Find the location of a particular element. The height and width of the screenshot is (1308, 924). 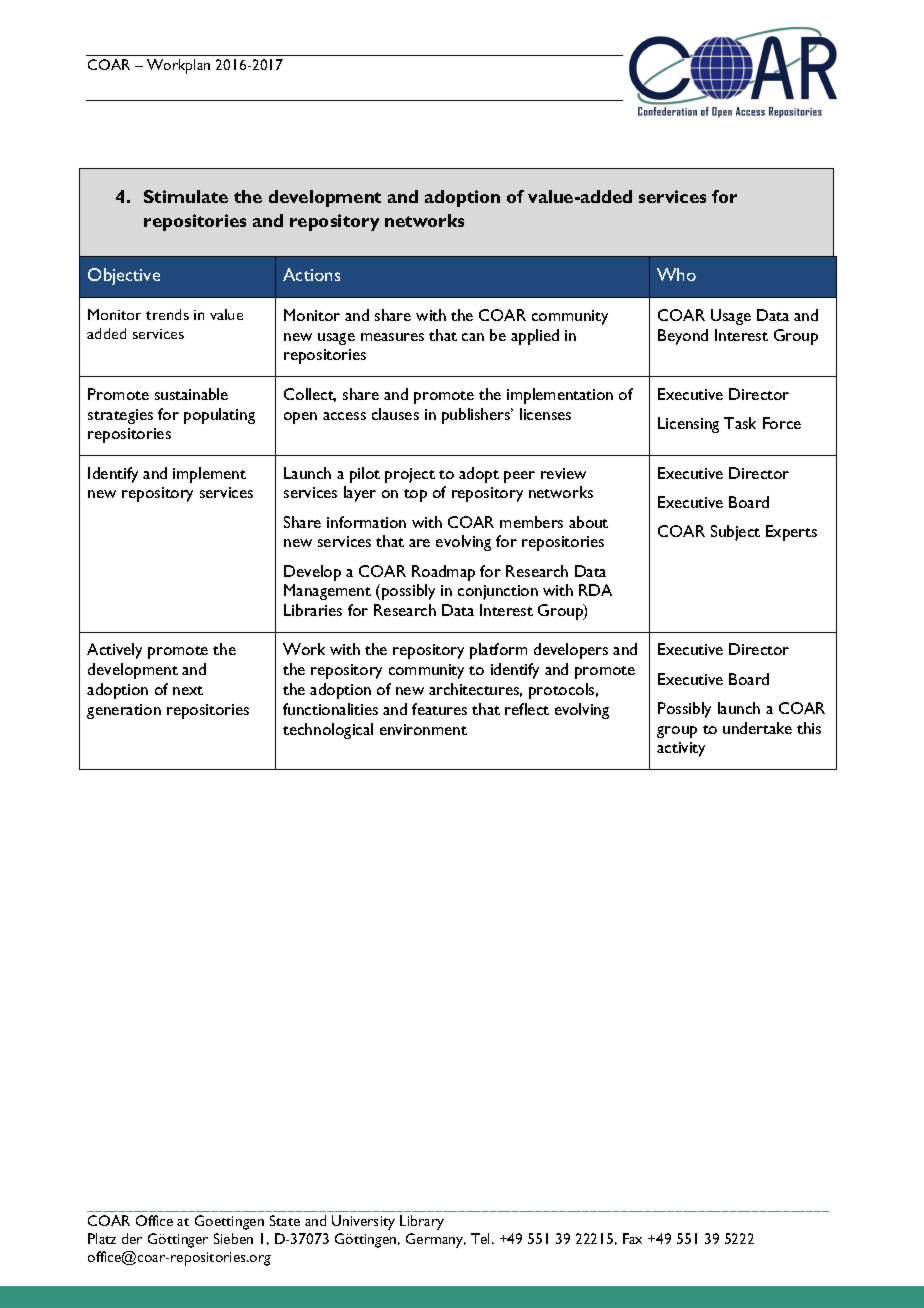

Task is located at coordinates (740, 423).
